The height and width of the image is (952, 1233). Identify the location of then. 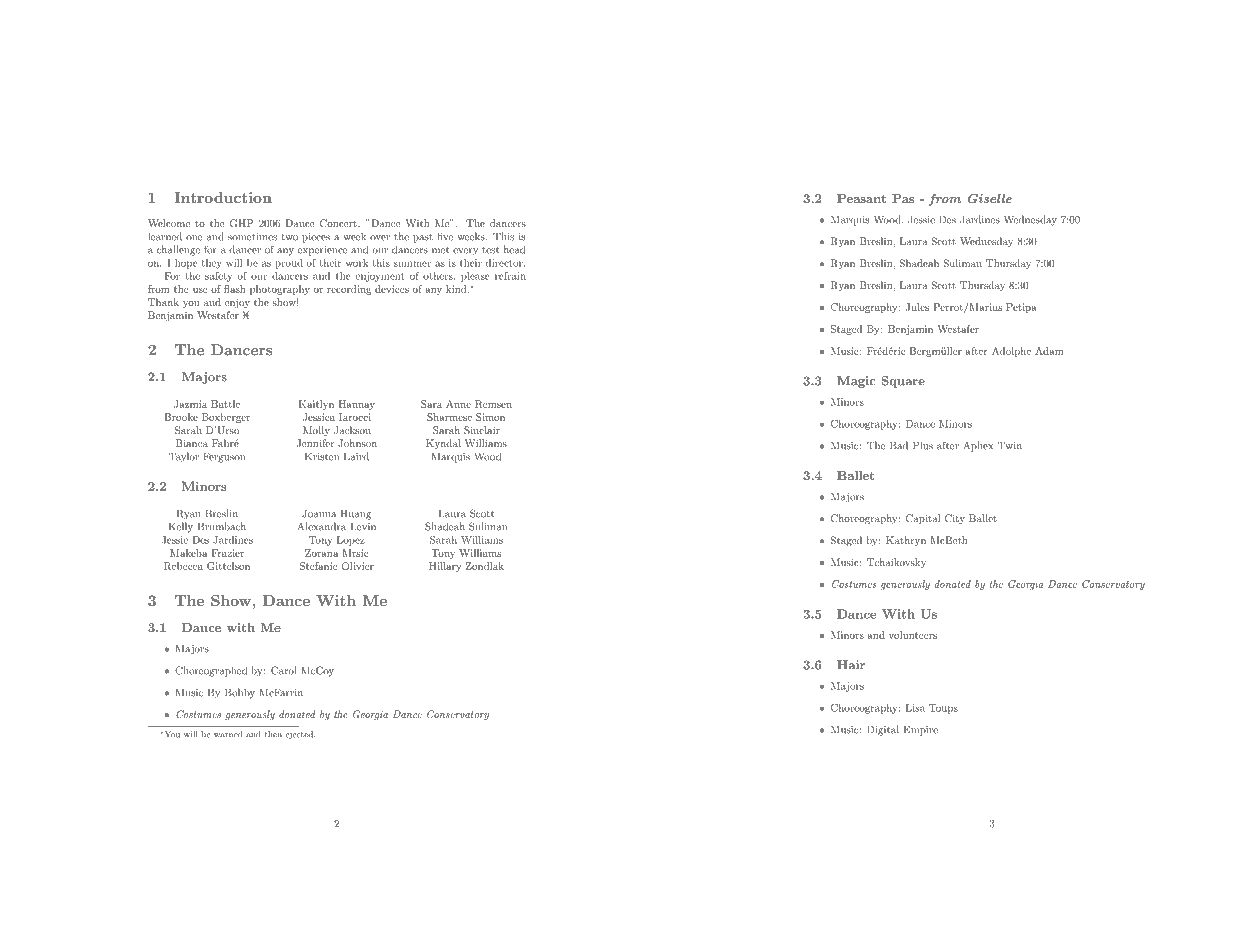
(273, 734).
